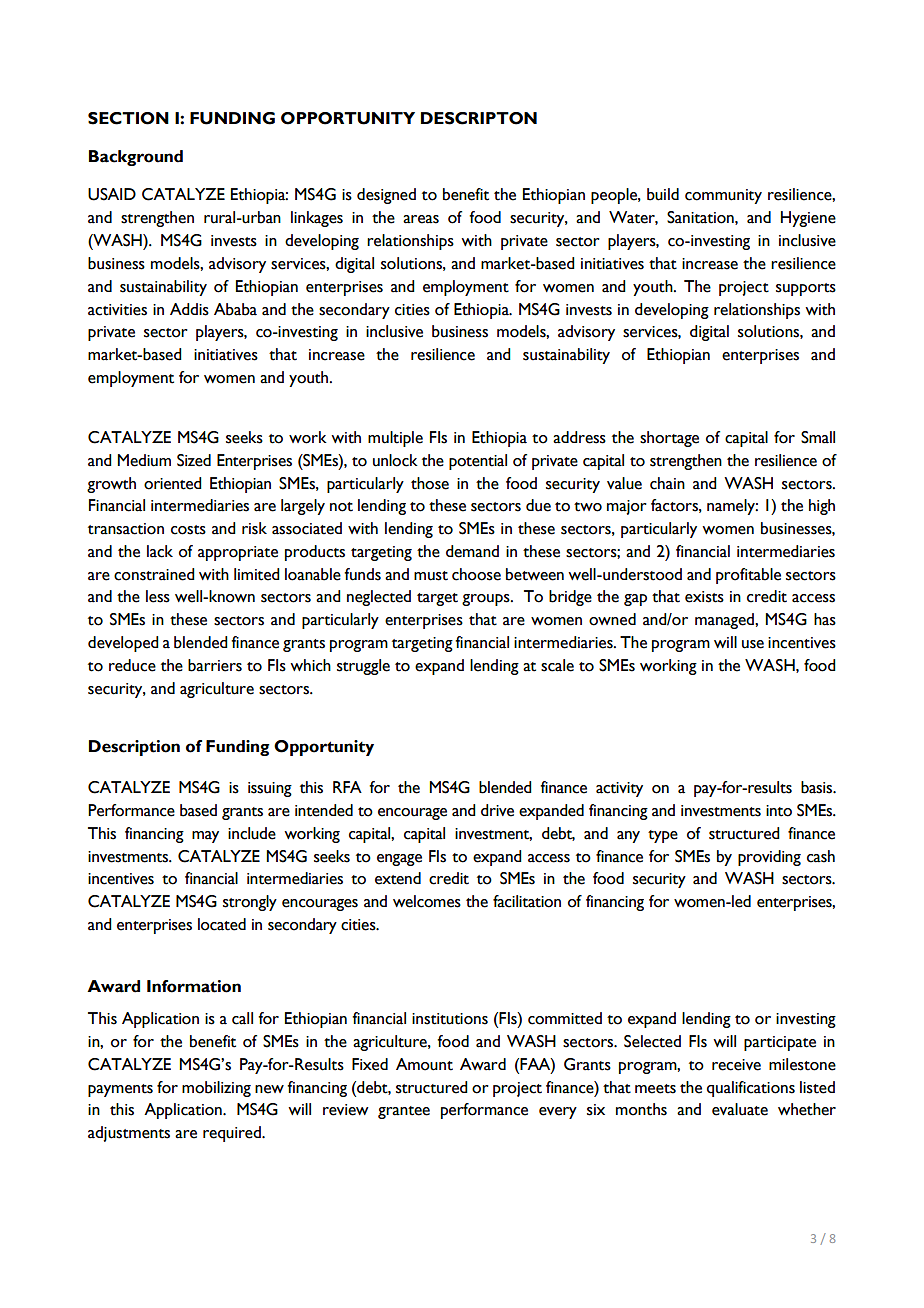 This screenshot has height=1308, width=924. I want to click on less, so click(158, 596).
